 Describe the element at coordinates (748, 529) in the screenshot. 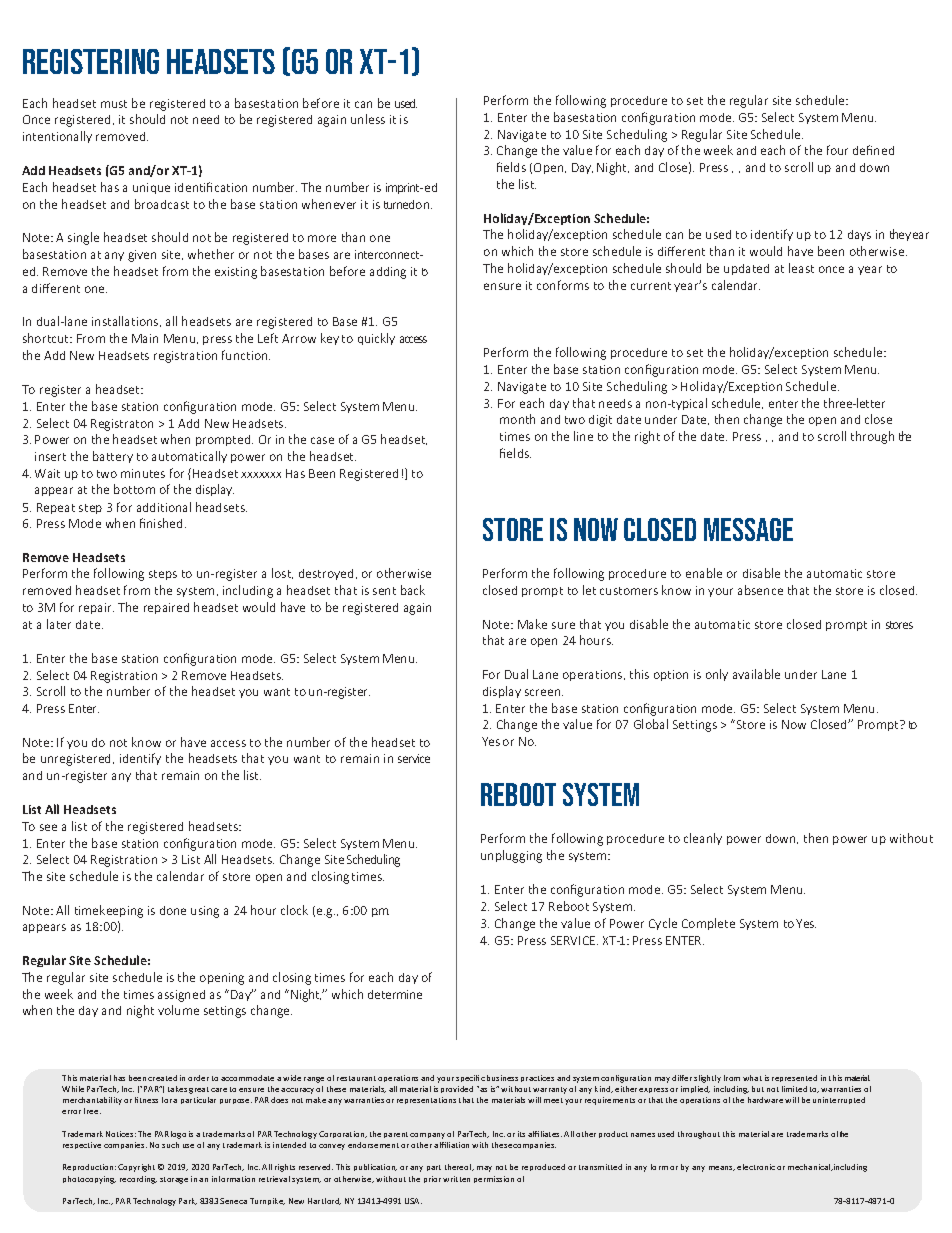

I see `Message` at that location.
